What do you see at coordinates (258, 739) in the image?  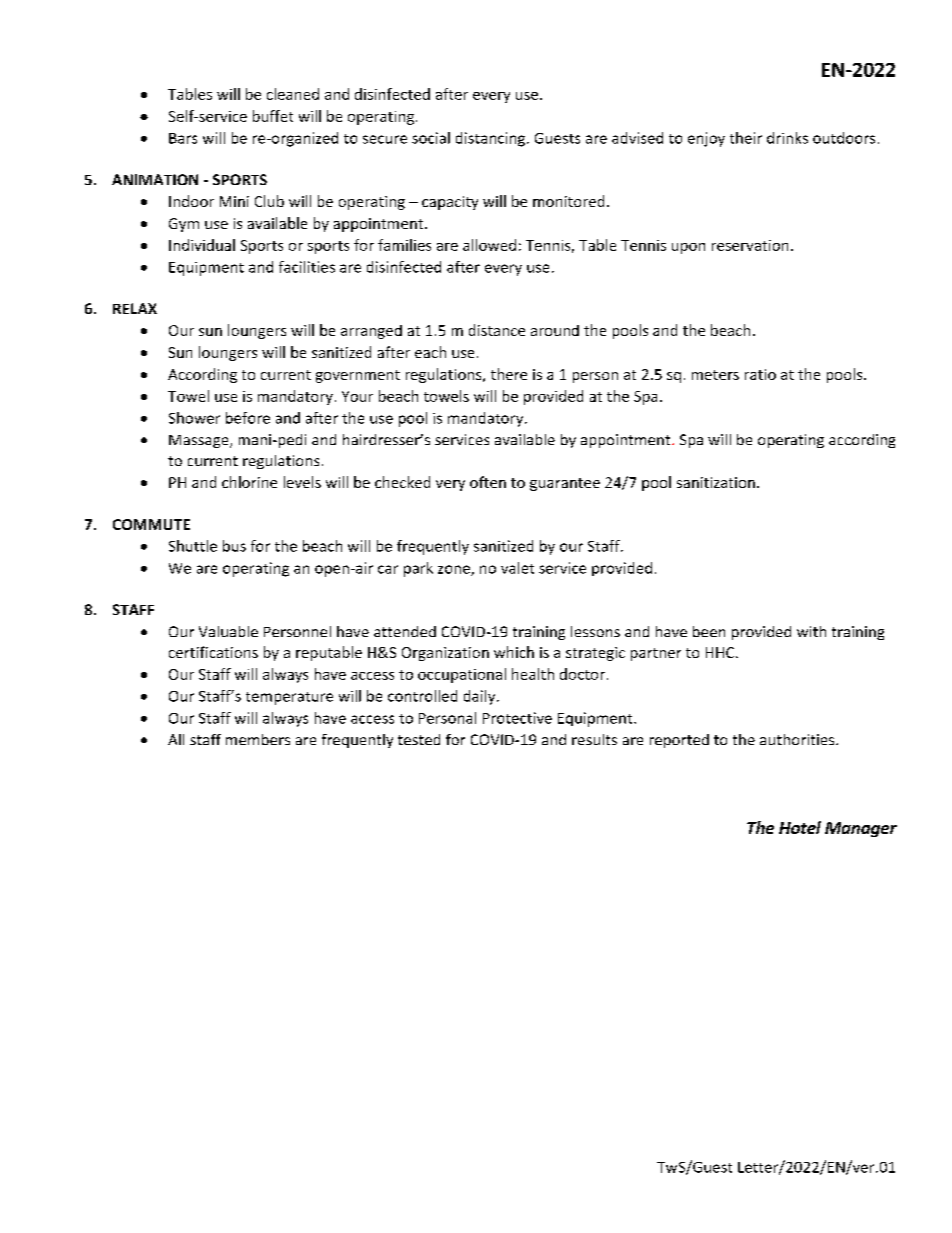 I see `members` at bounding box center [258, 739].
